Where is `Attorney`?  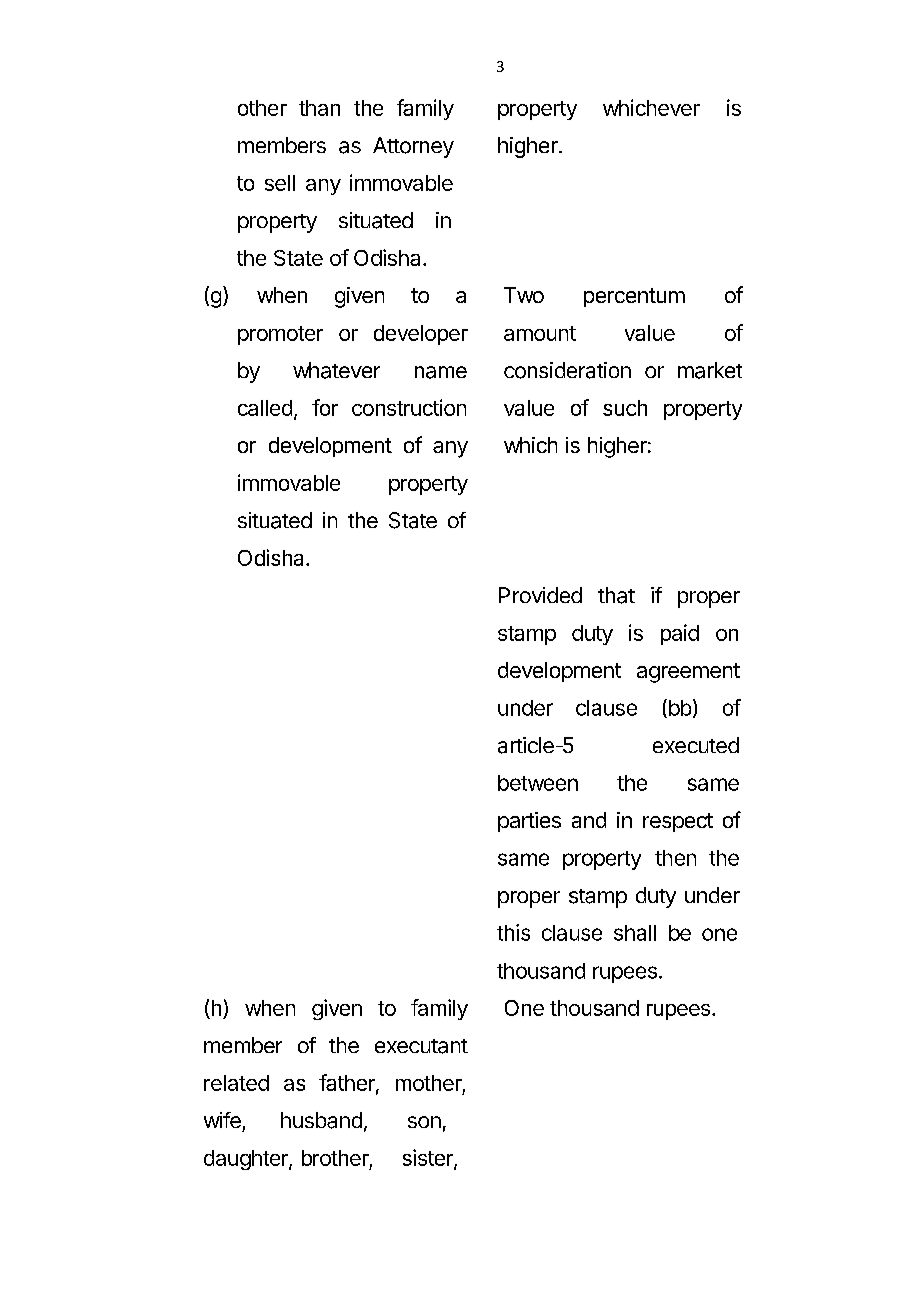
Attorney is located at coordinates (413, 147).
